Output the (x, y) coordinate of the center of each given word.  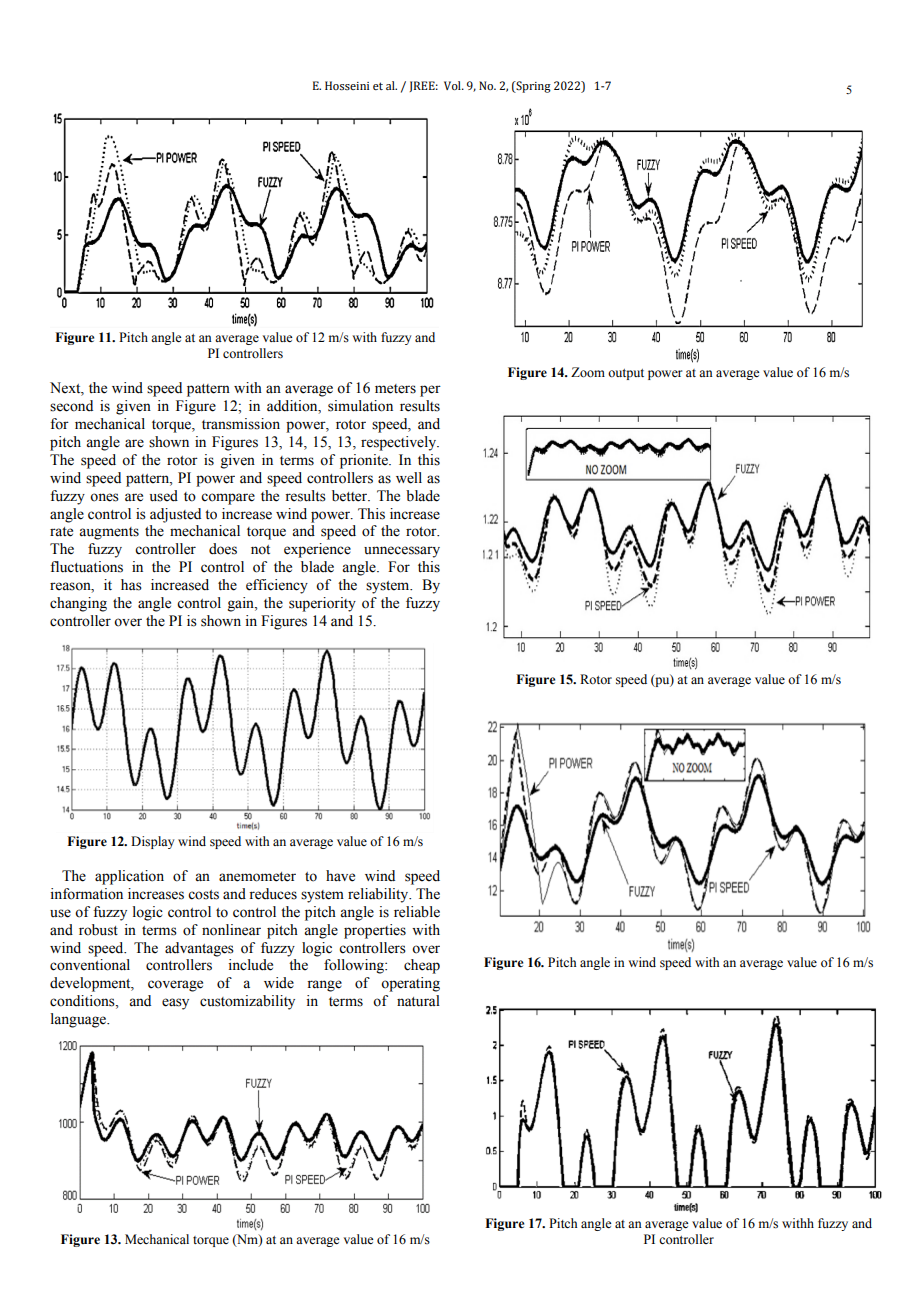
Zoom (588, 372)
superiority (322, 604)
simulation (360, 406)
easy (175, 1004)
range (324, 986)
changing (78, 604)
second (71, 406)
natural (418, 1001)
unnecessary (402, 552)
